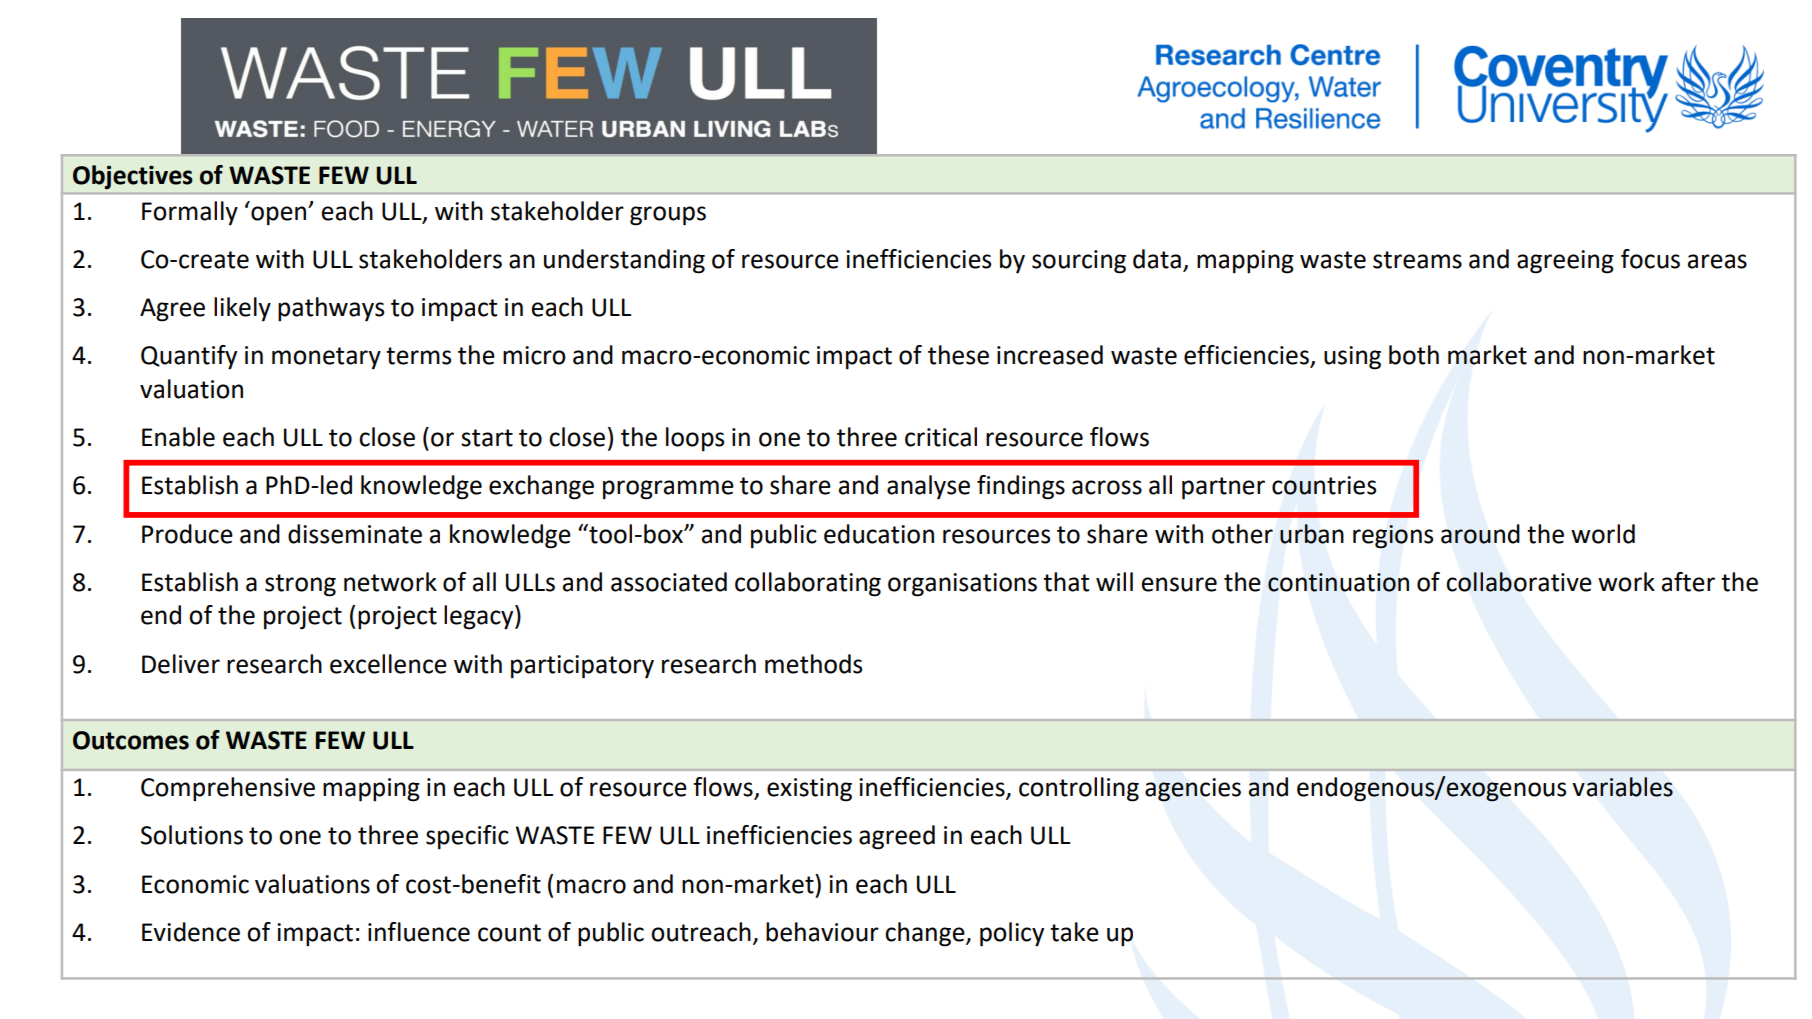 Image resolution: width=1812 pixels, height=1019 pixels. Describe the element at coordinates (280, 216) in the image. I see `open` at that location.
